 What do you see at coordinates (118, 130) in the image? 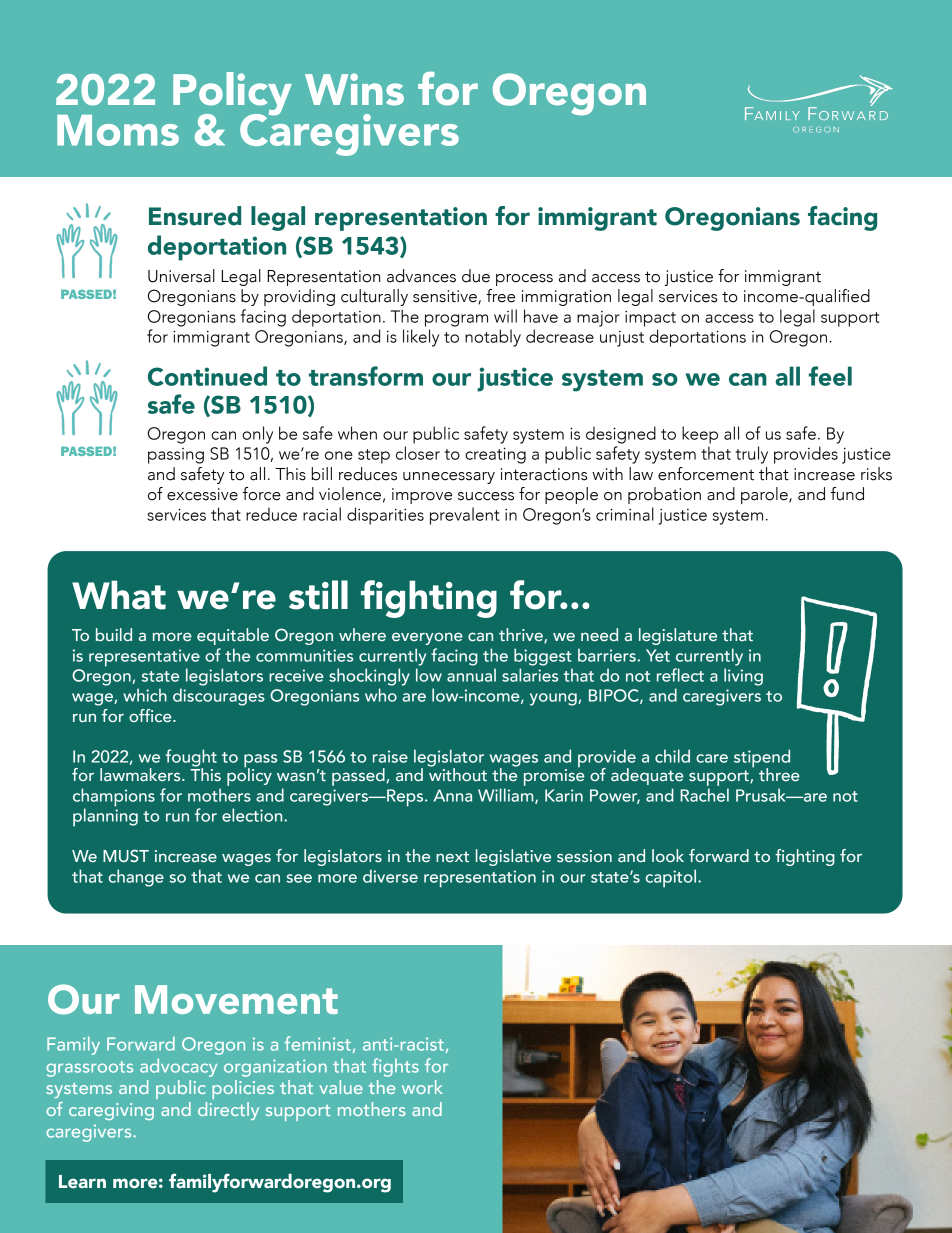
I see `Moms` at bounding box center [118, 130].
